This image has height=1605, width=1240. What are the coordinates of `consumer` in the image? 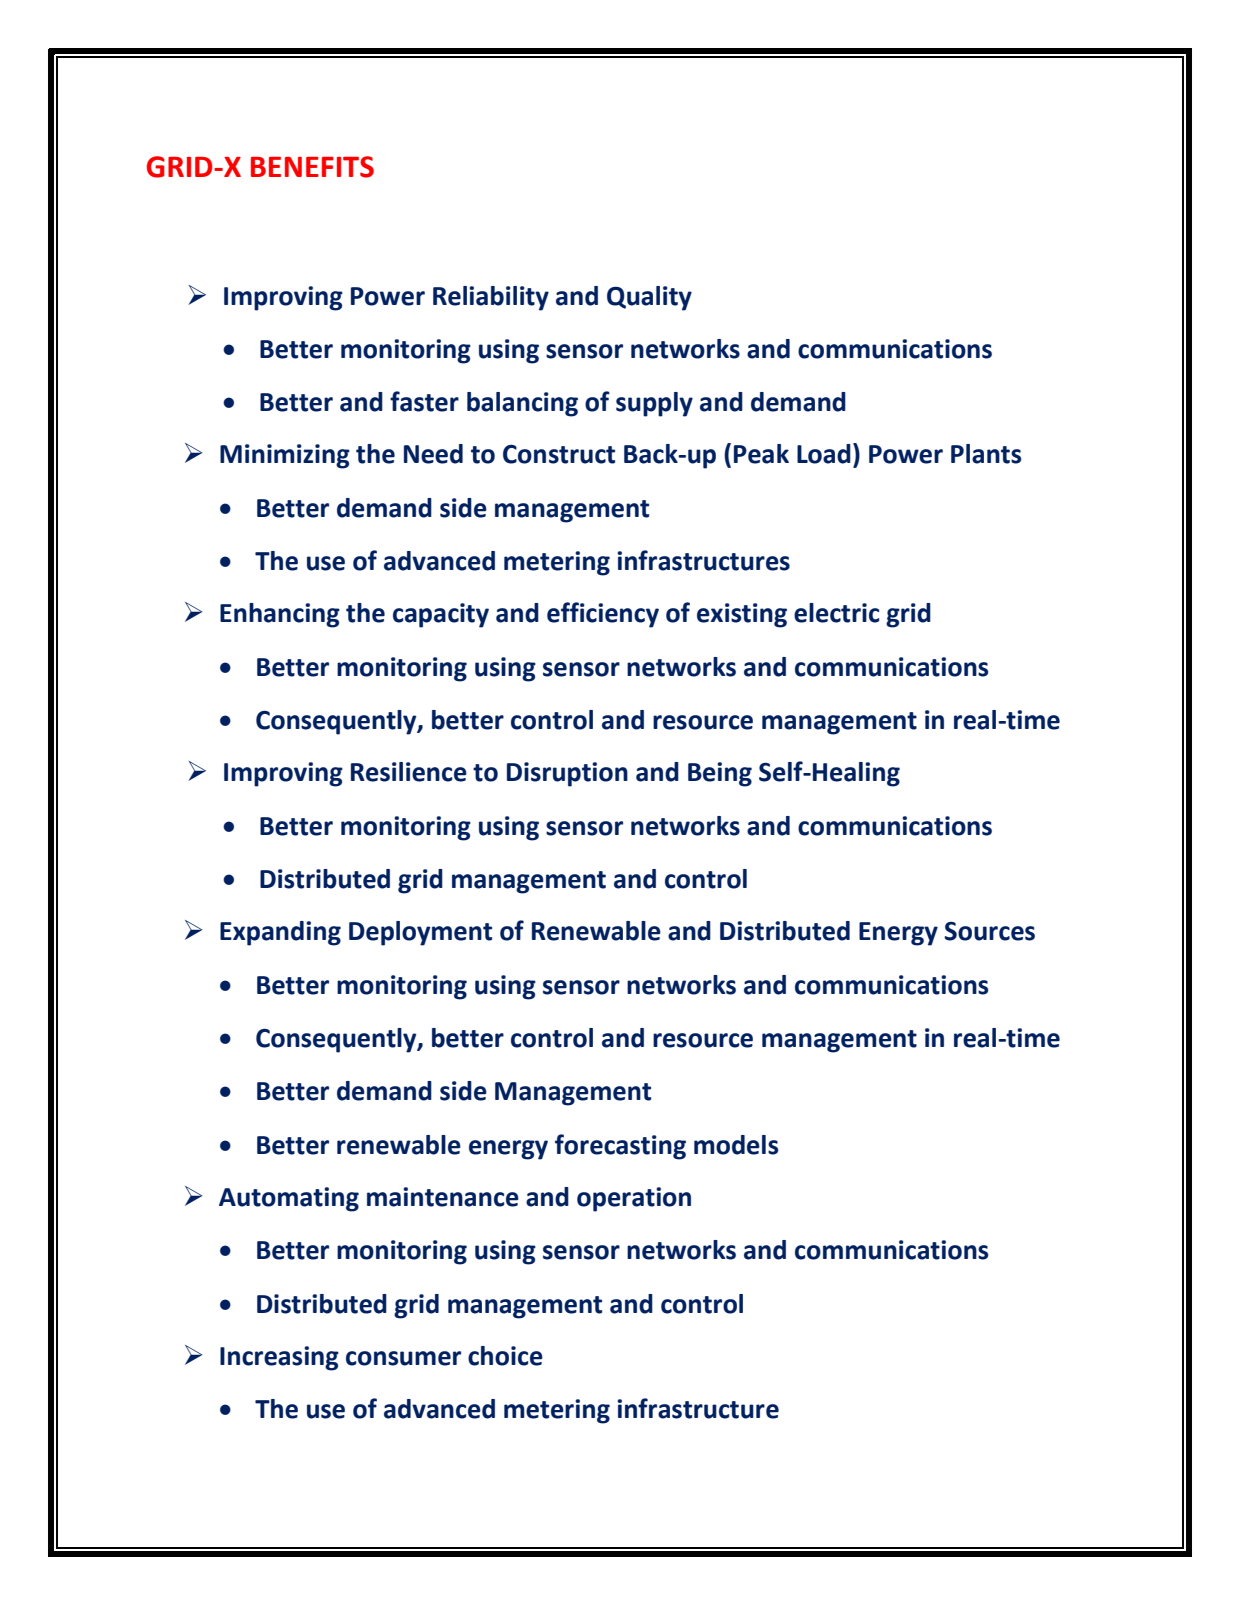 It's located at (403, 1358).
